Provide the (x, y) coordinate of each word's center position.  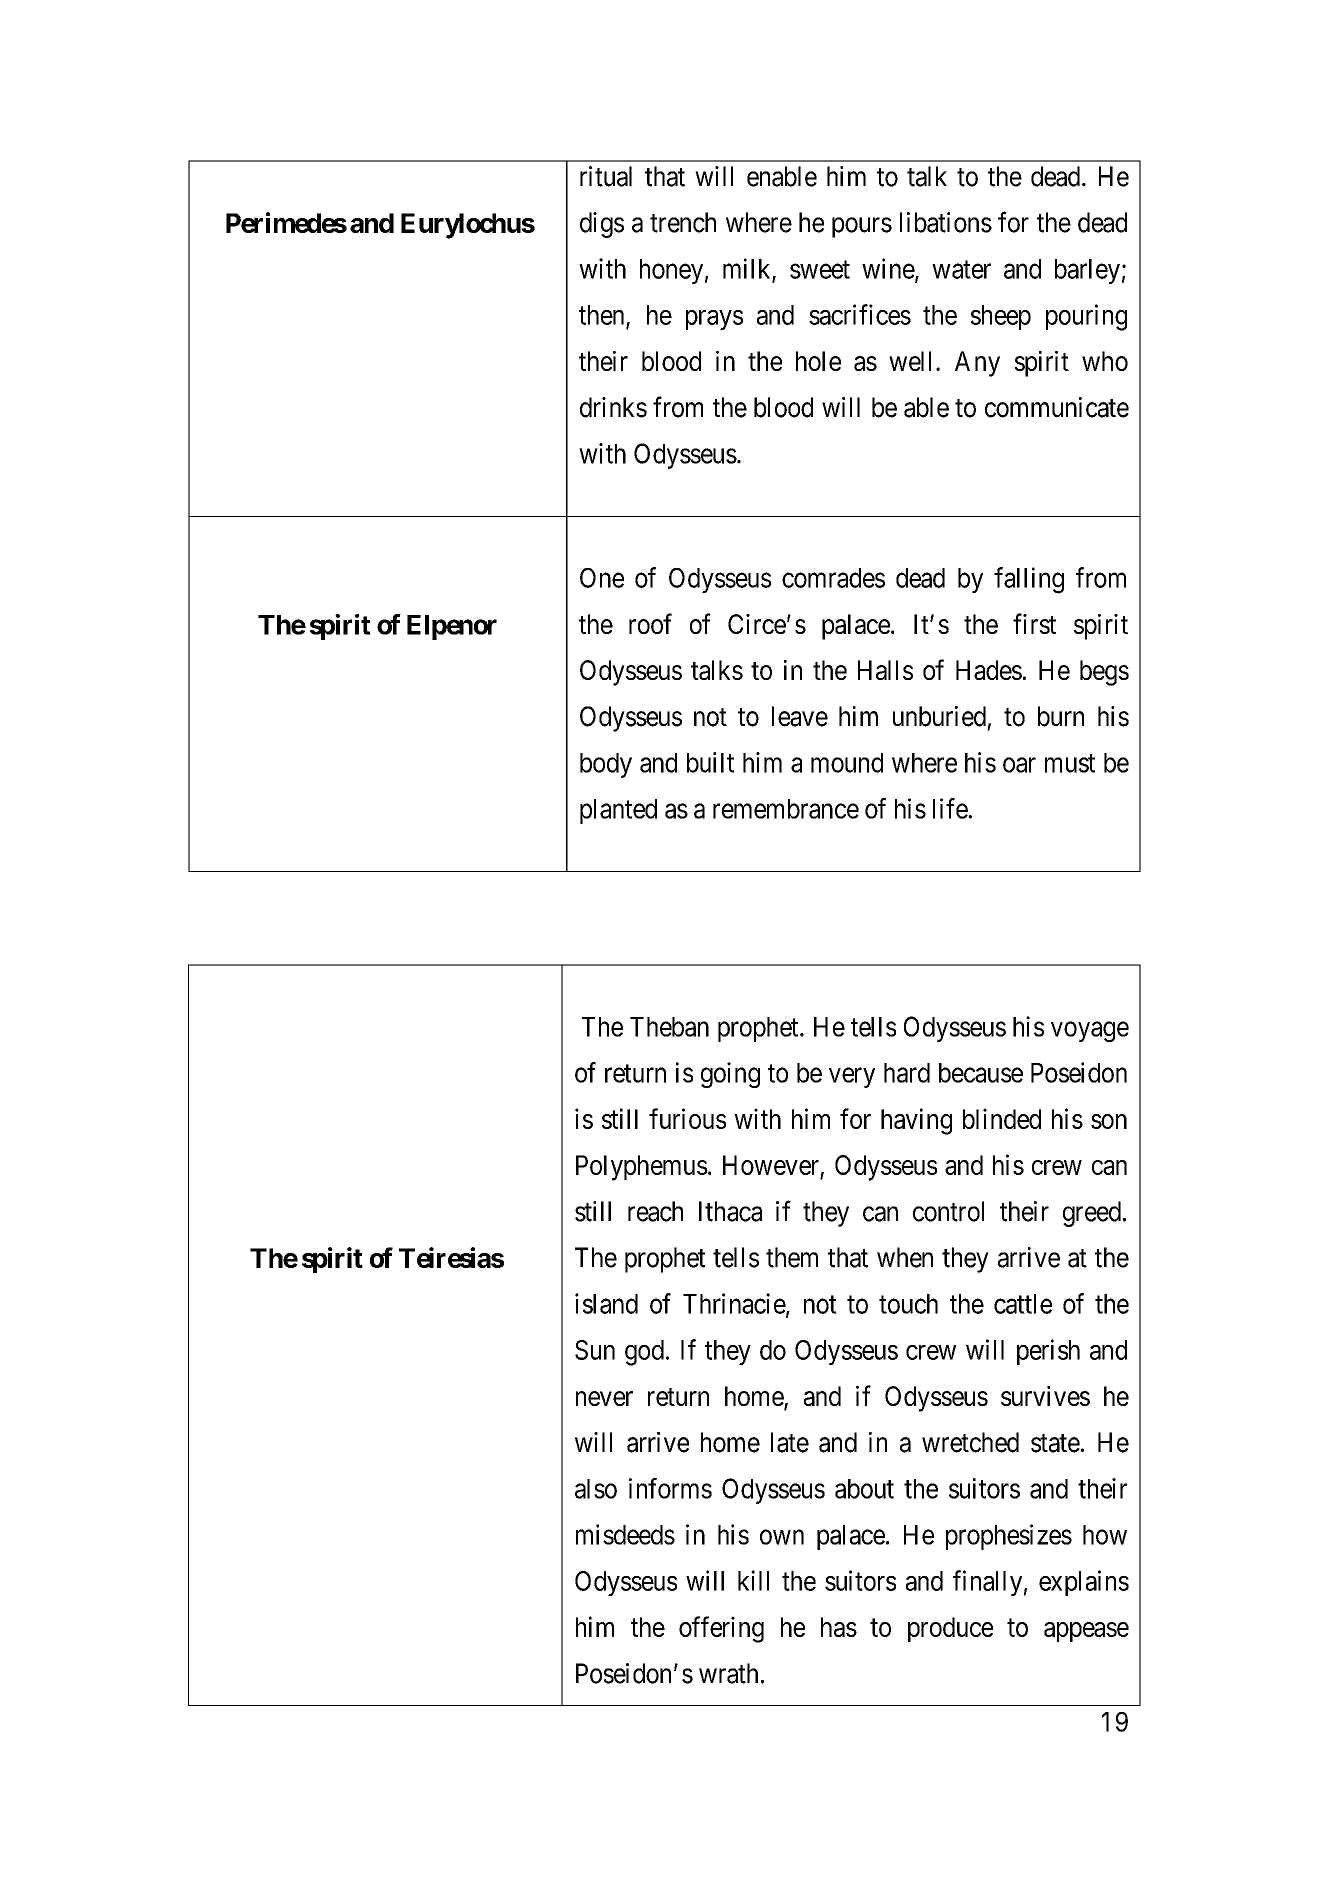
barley (1087, 271)
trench (683, 222)
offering (721, 1629)
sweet (820, 270)
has (839, 1627)
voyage (1090, 1032)
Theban (669, 1027)
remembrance (786, 809)
